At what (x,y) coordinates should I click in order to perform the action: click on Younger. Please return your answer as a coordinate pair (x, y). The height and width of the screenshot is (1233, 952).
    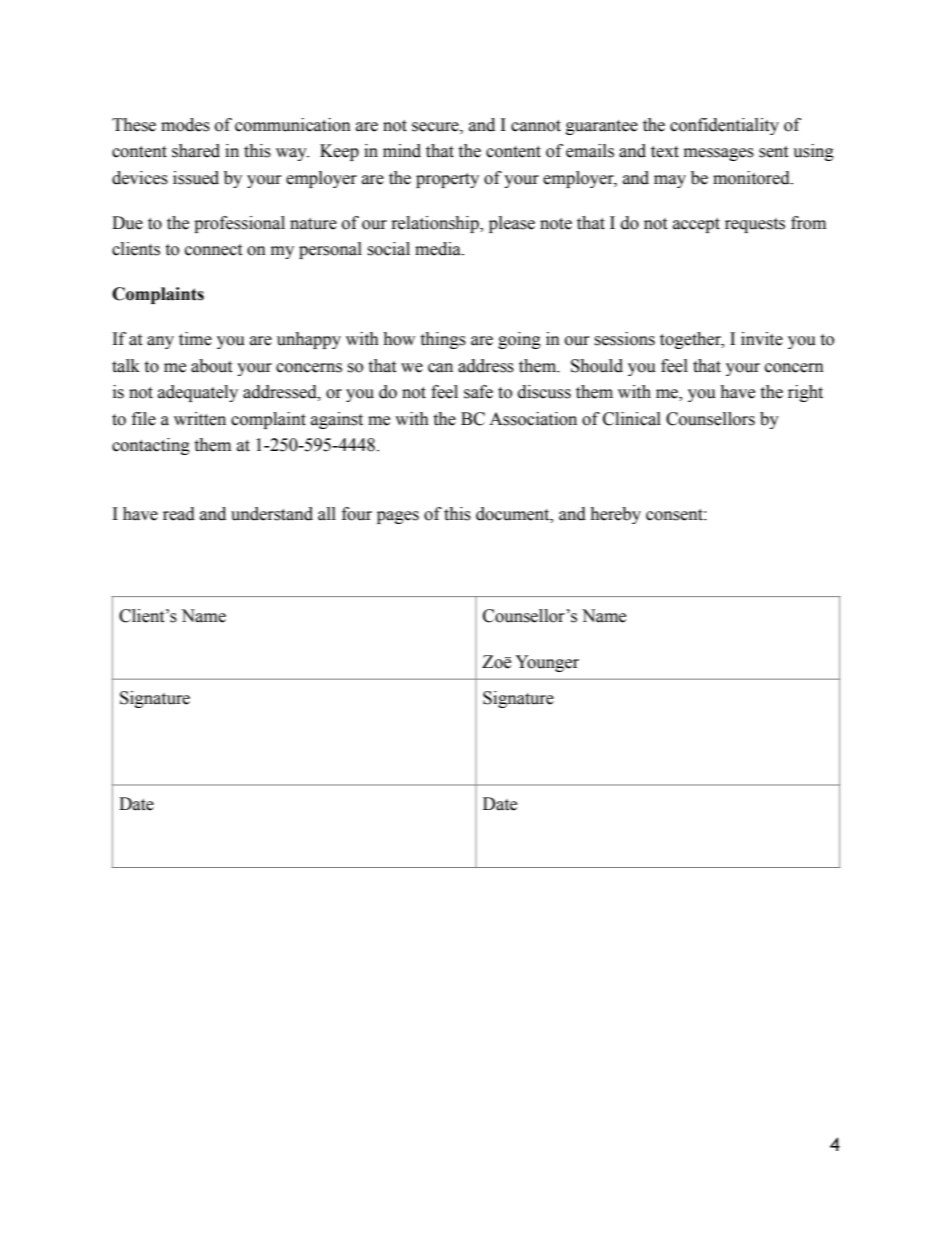
    Looking at the image, I should click on (547, 663).
